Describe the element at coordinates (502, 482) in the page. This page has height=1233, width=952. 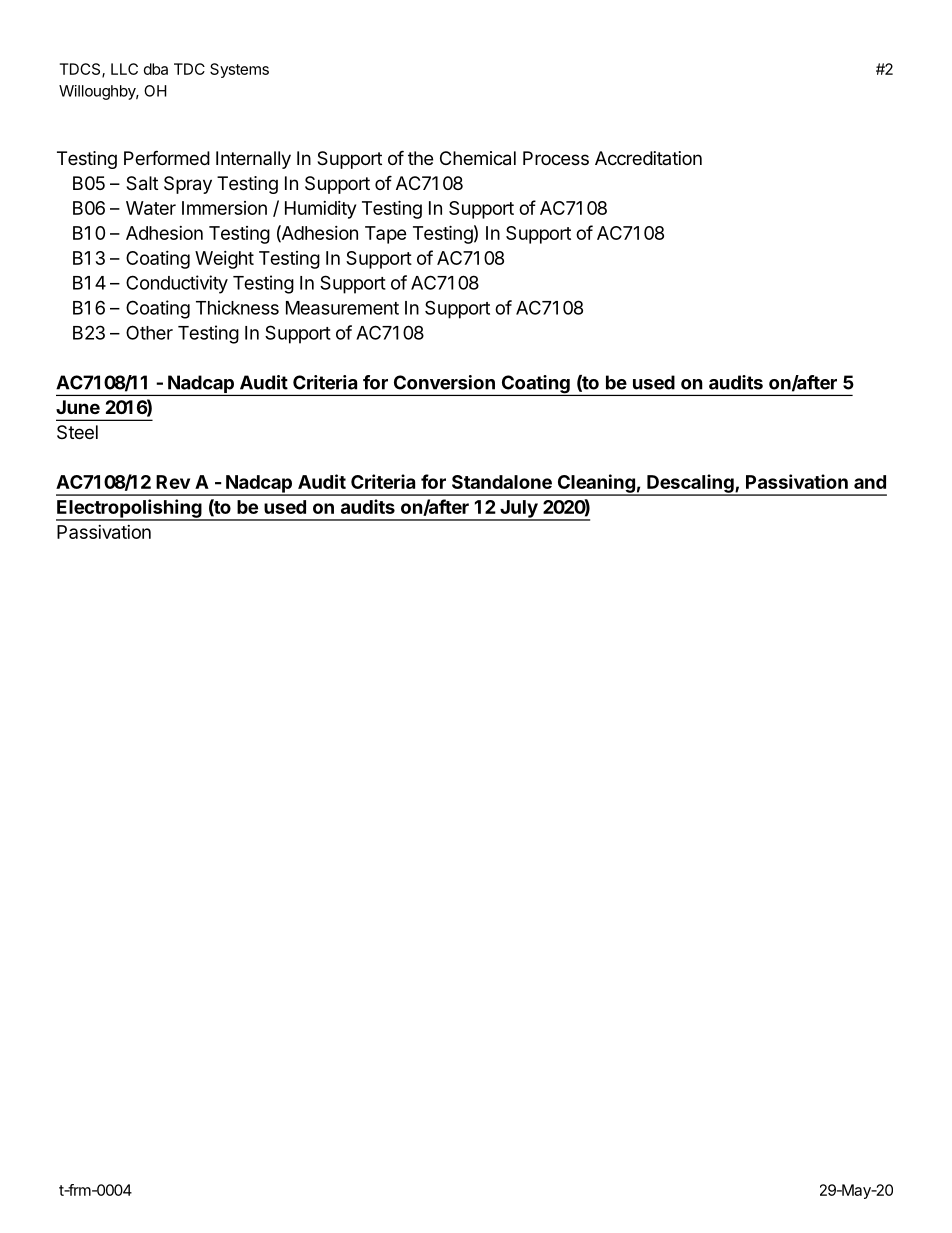
I see `Standalone` at that location.
